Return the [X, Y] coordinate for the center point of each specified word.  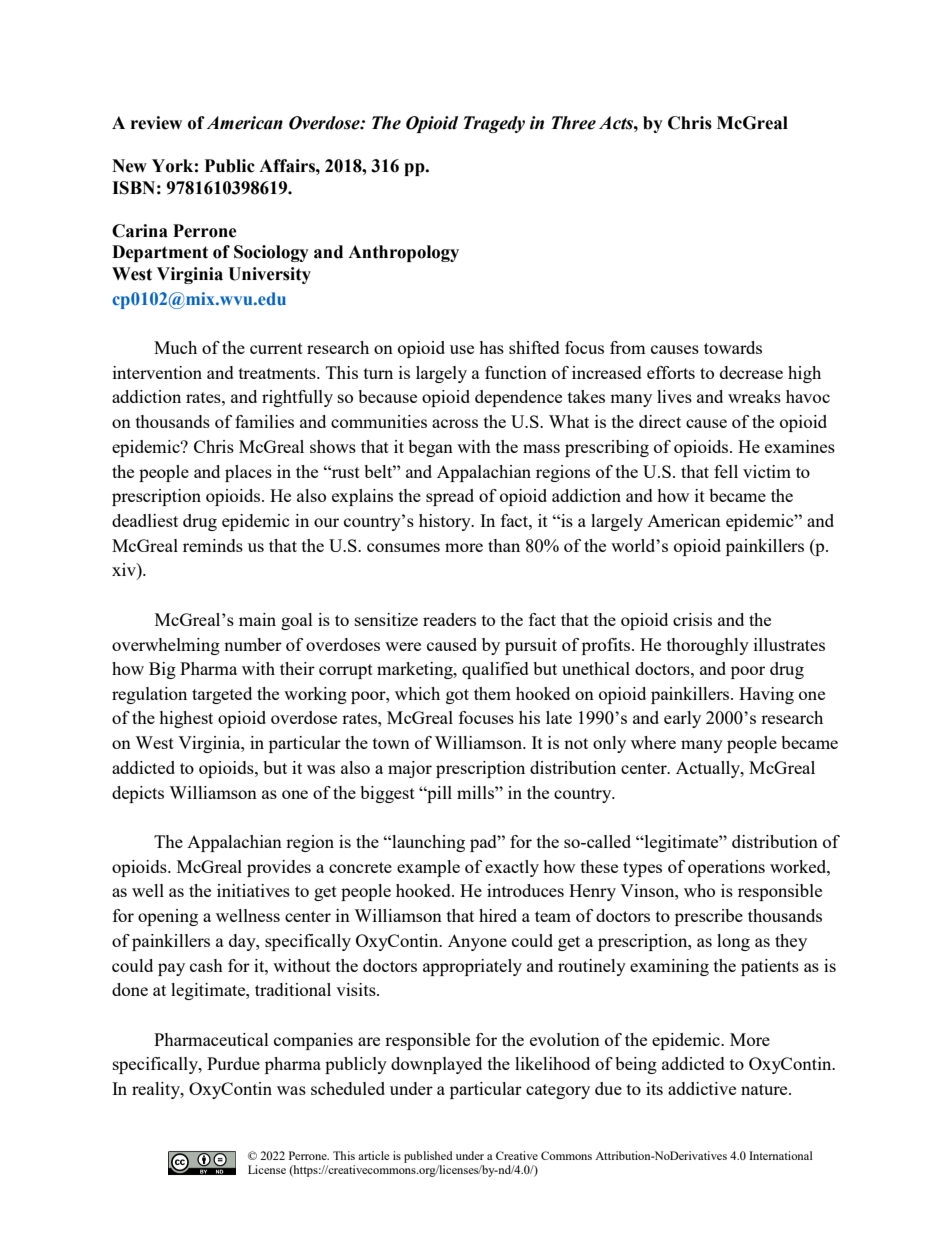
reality [157, 1090]
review [156, 123]
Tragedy [494, 124]
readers [449, 619]
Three [574, 123]
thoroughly [708, 646]
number [253, 644]
